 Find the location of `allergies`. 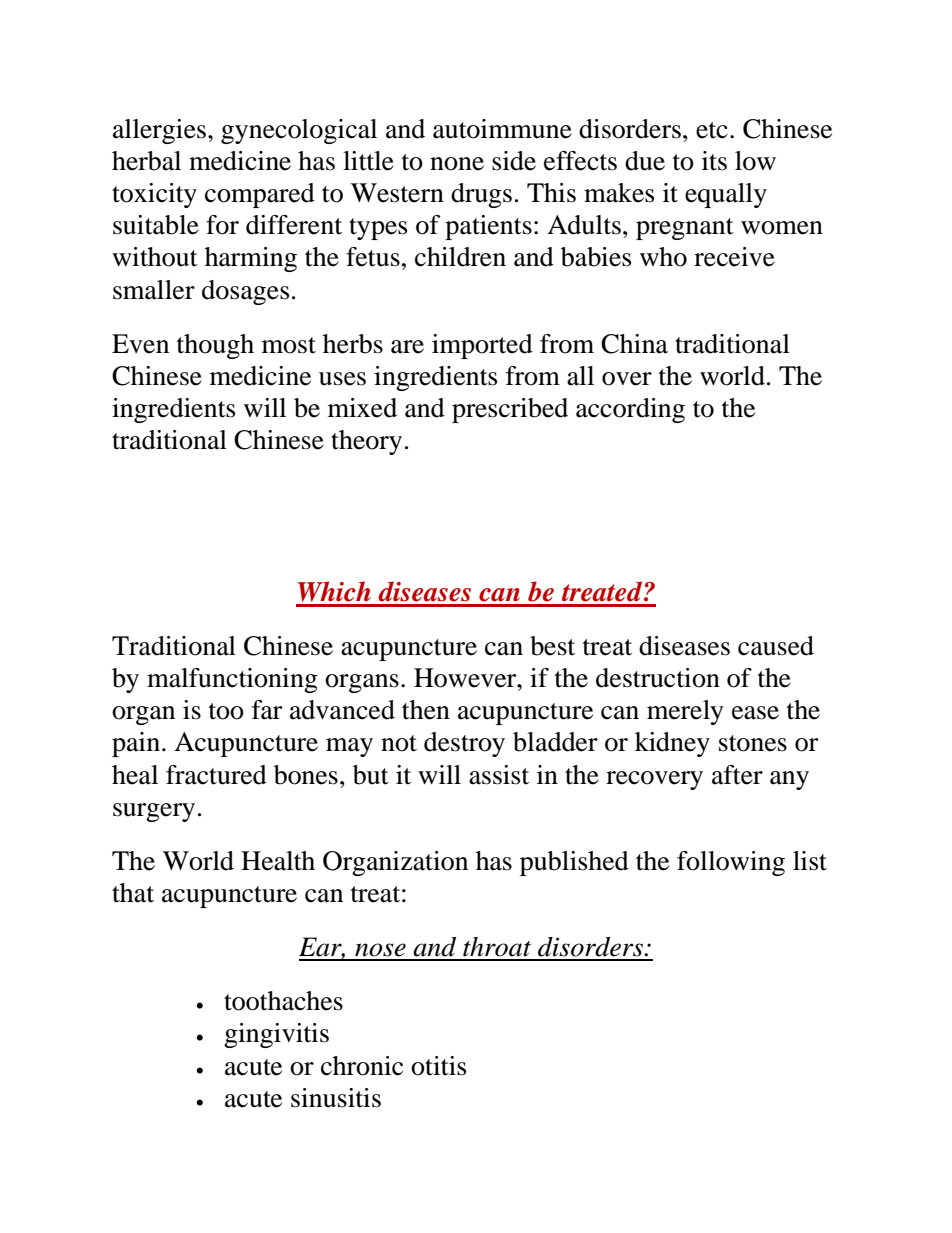

allergies is located at coordinates (159, 131).
